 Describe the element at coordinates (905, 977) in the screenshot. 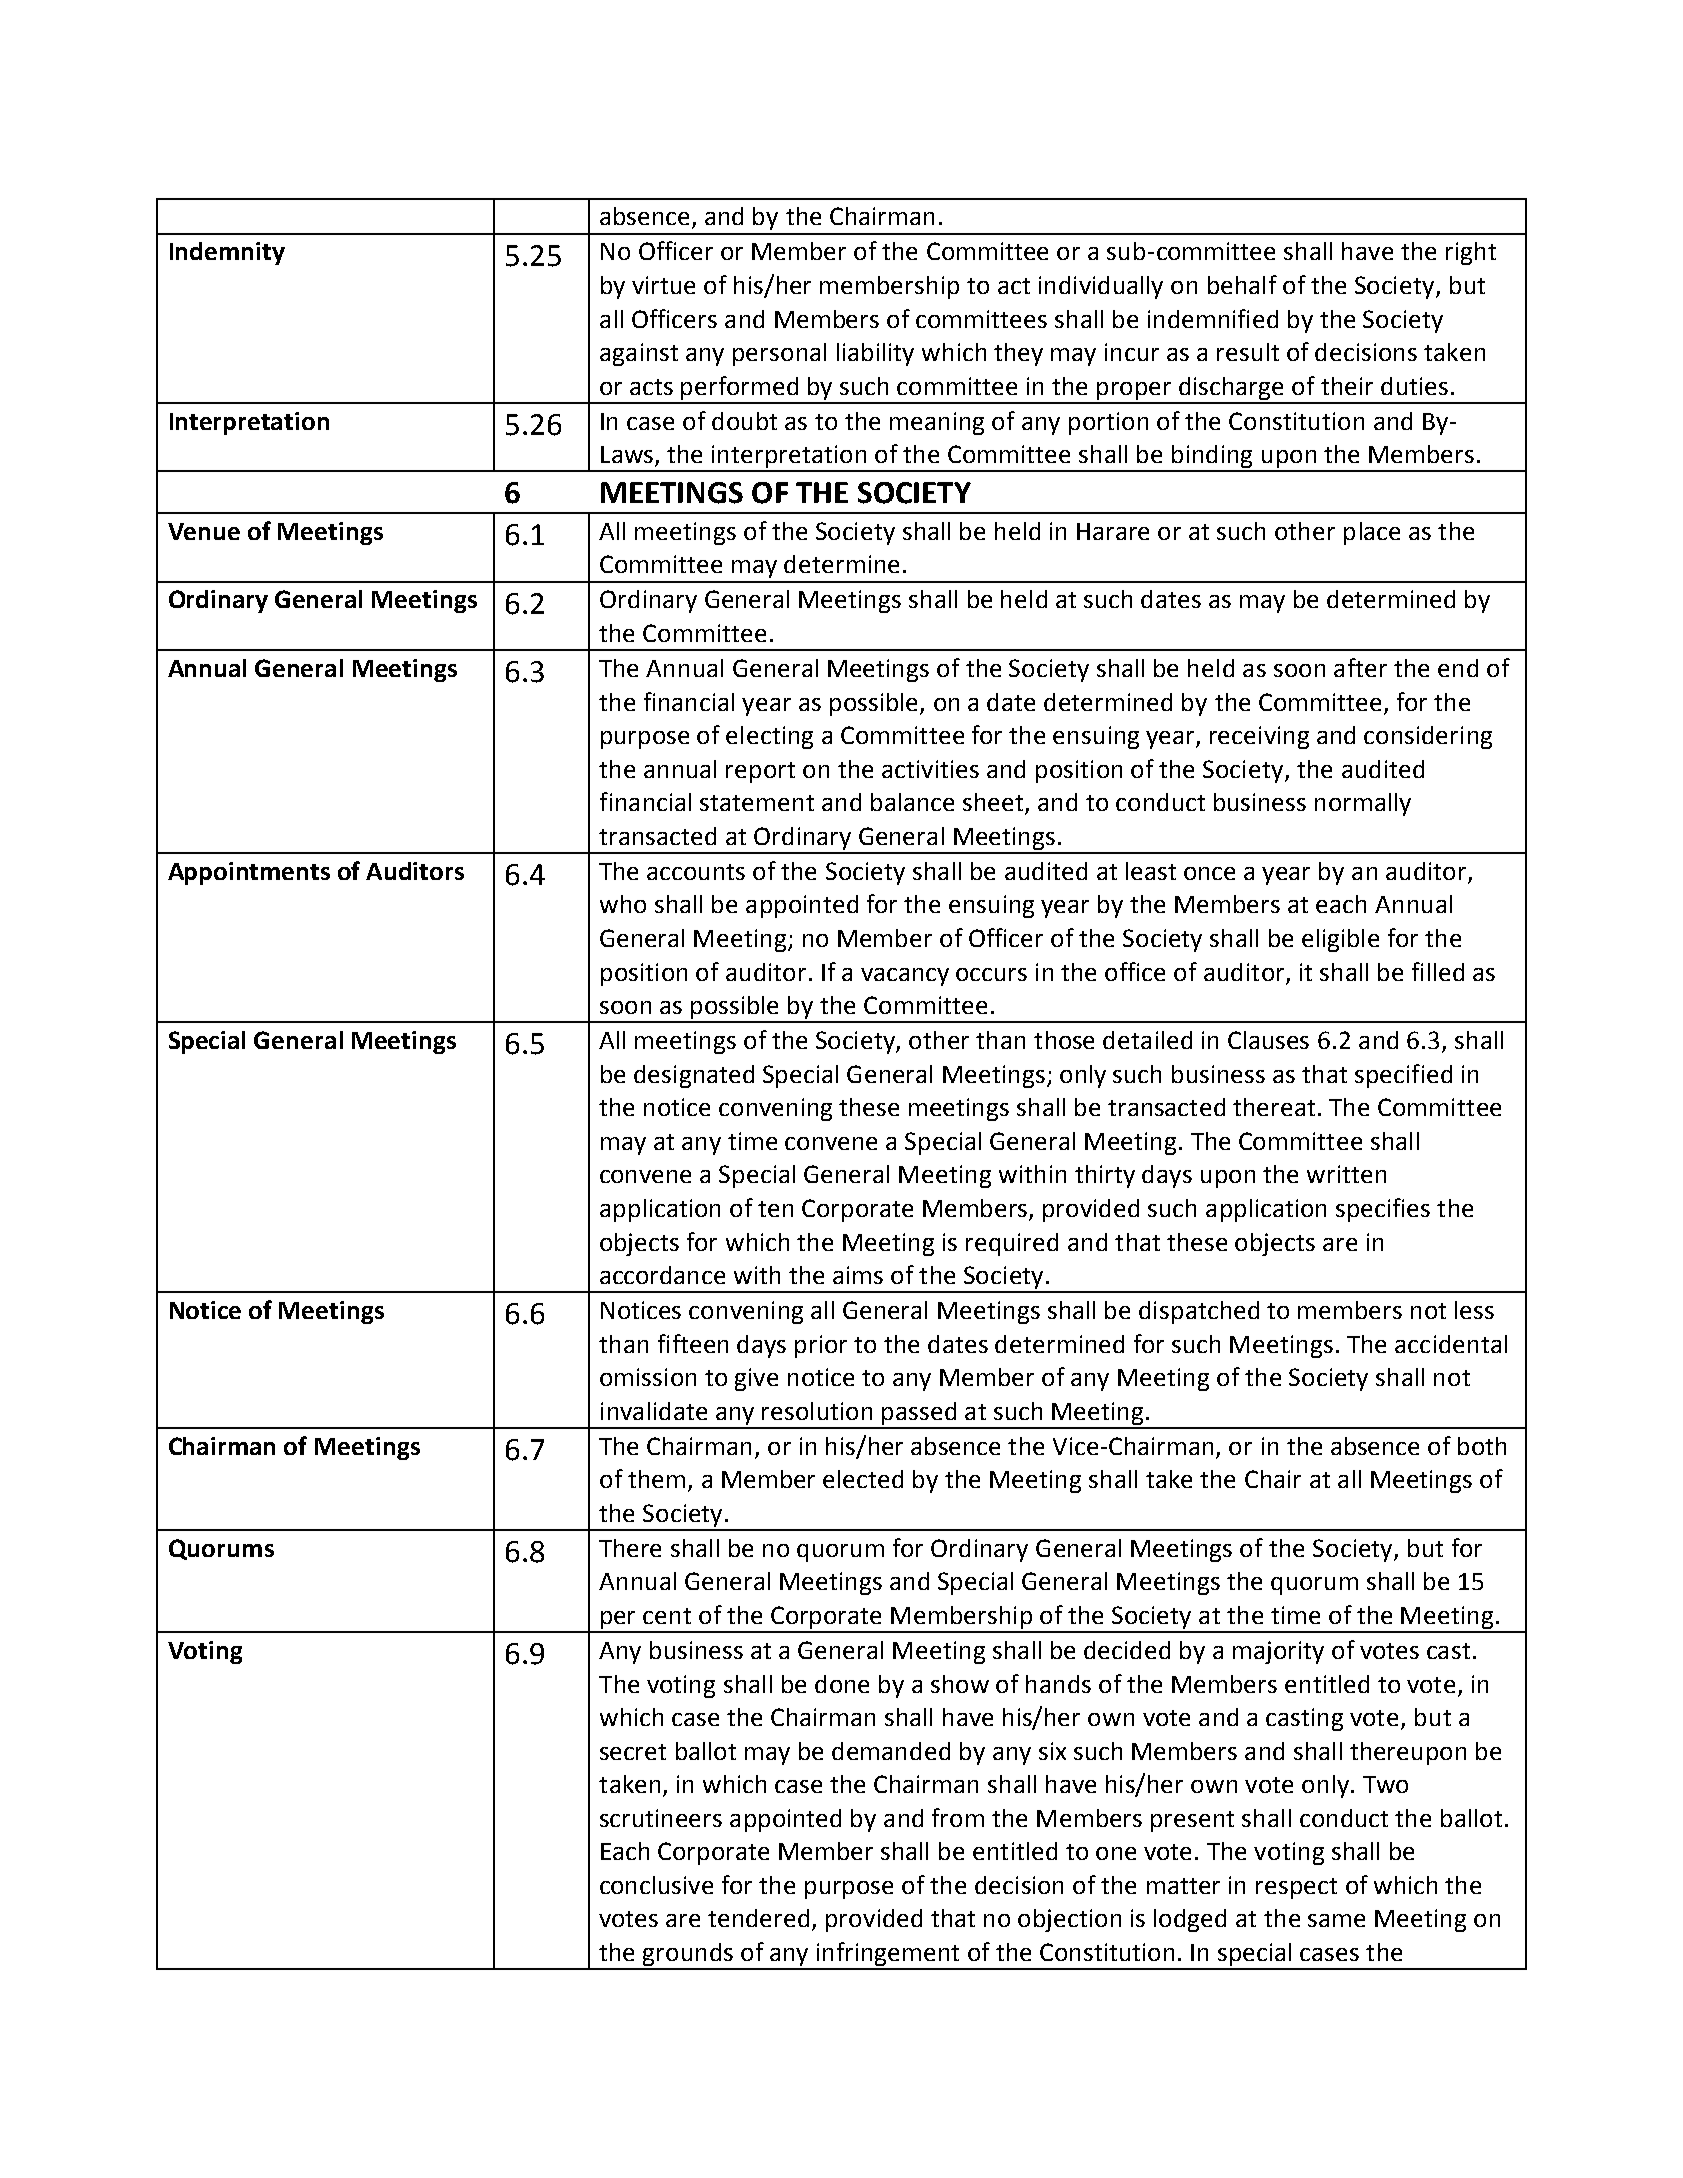

I see `vacancy` at that location.
